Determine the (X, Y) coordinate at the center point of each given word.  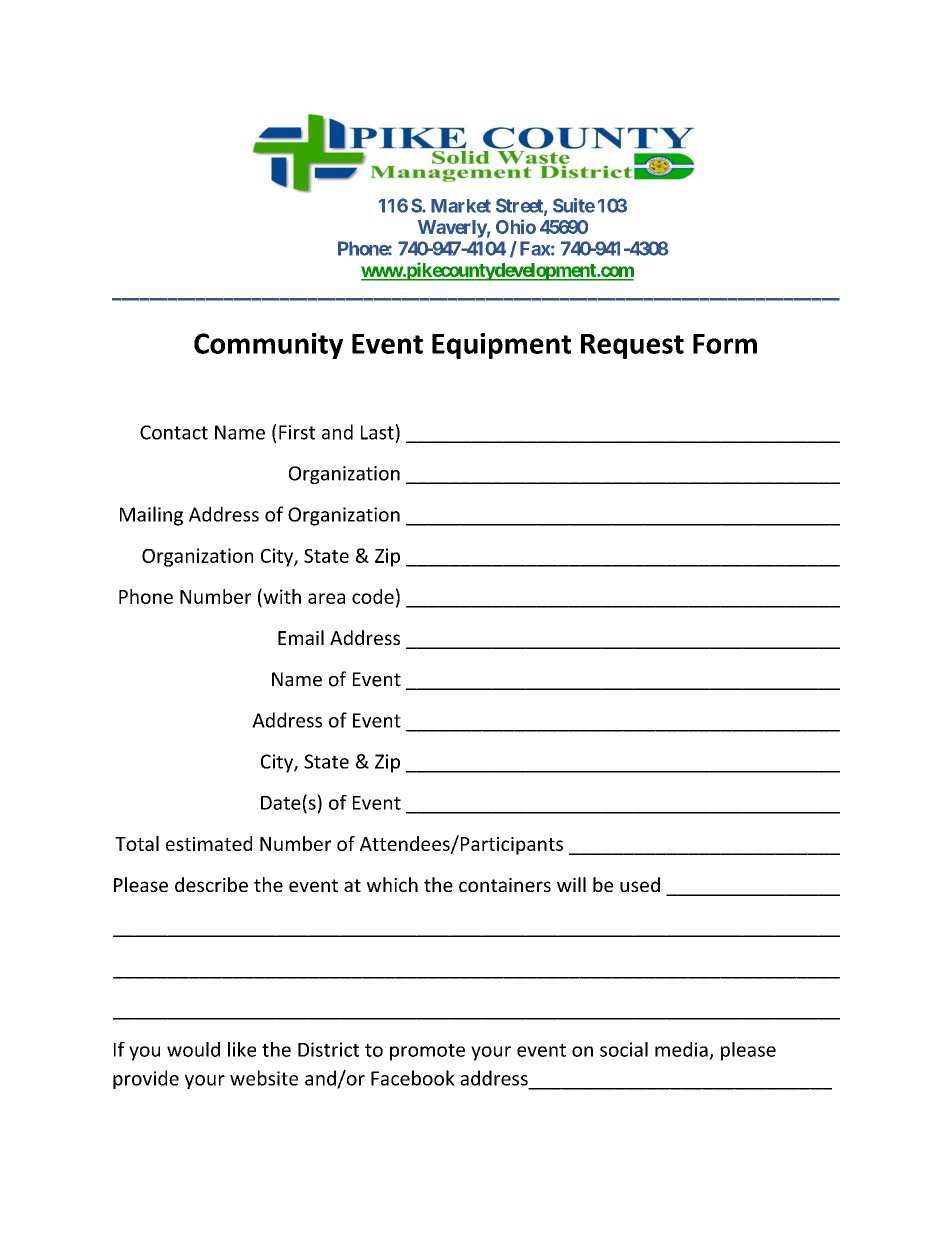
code (373, 596)
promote (427, 1052)
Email (301, 637)
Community (268, 346)
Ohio (516, 226)
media (681, 1049)
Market (461, 206)
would (193, 1049)
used (640, 884)
